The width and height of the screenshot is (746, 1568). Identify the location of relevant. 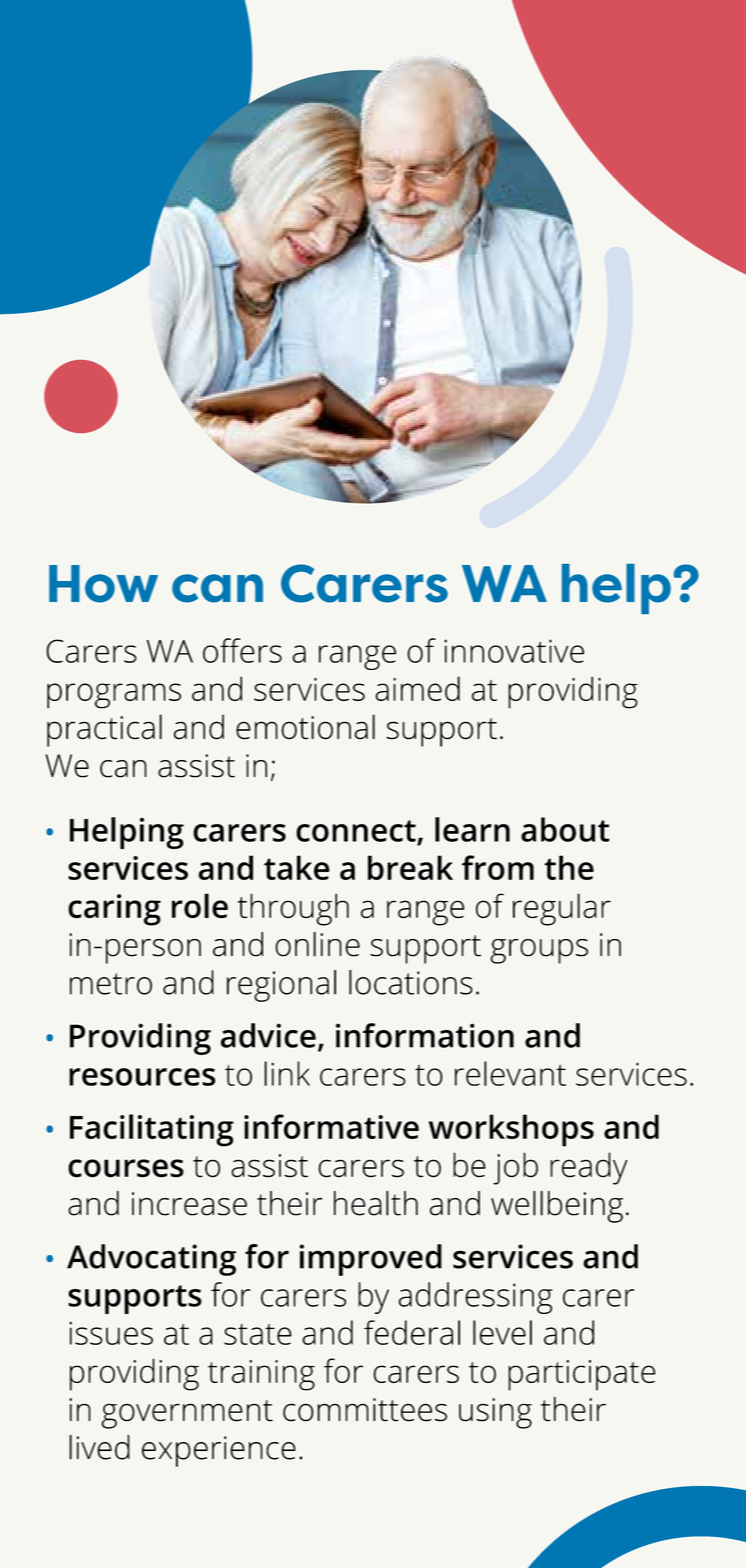
(510, 1073).
